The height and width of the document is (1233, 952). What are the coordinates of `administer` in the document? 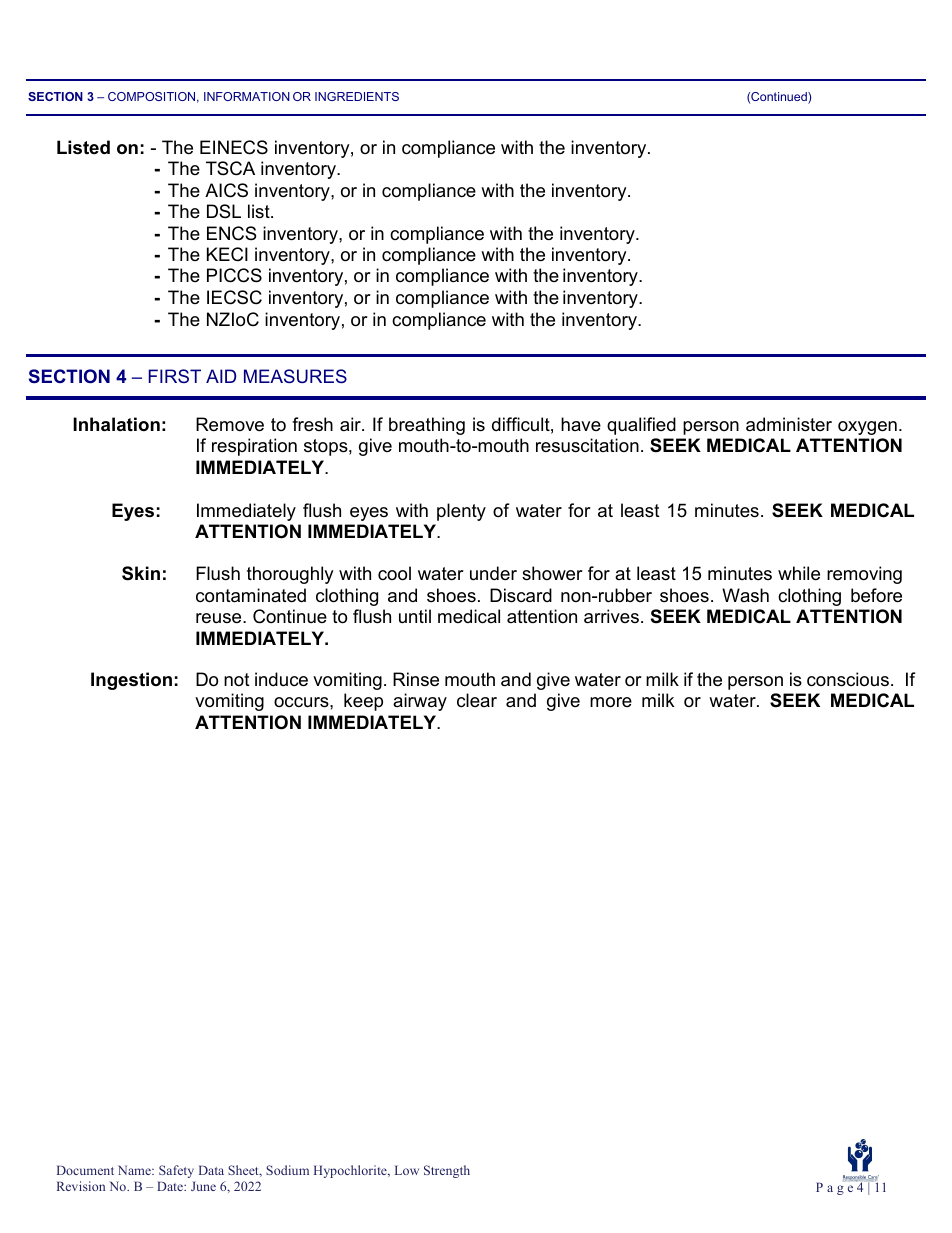 It's located at (789, 424).
